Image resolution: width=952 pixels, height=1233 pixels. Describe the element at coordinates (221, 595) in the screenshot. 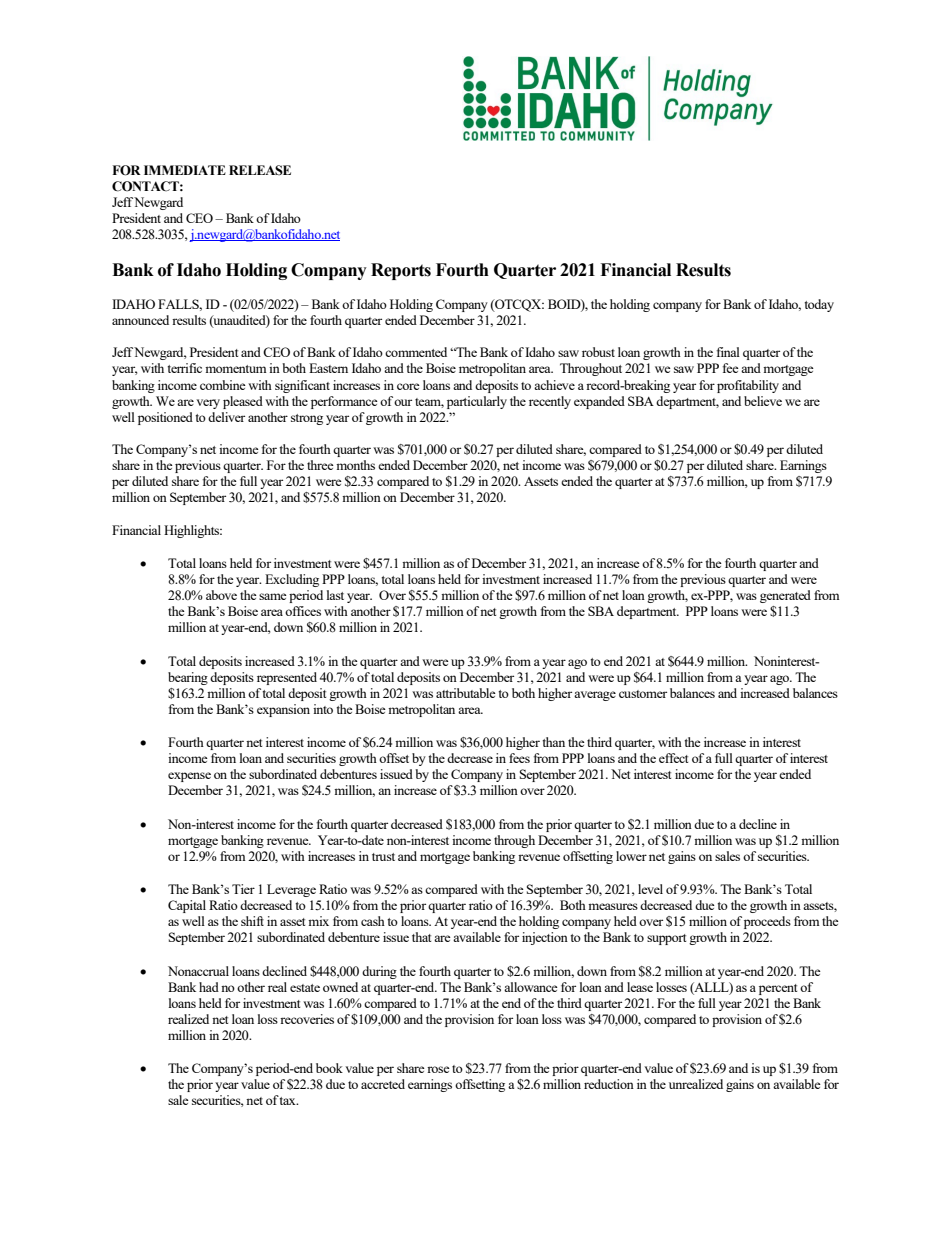

I see `above` at that location.
